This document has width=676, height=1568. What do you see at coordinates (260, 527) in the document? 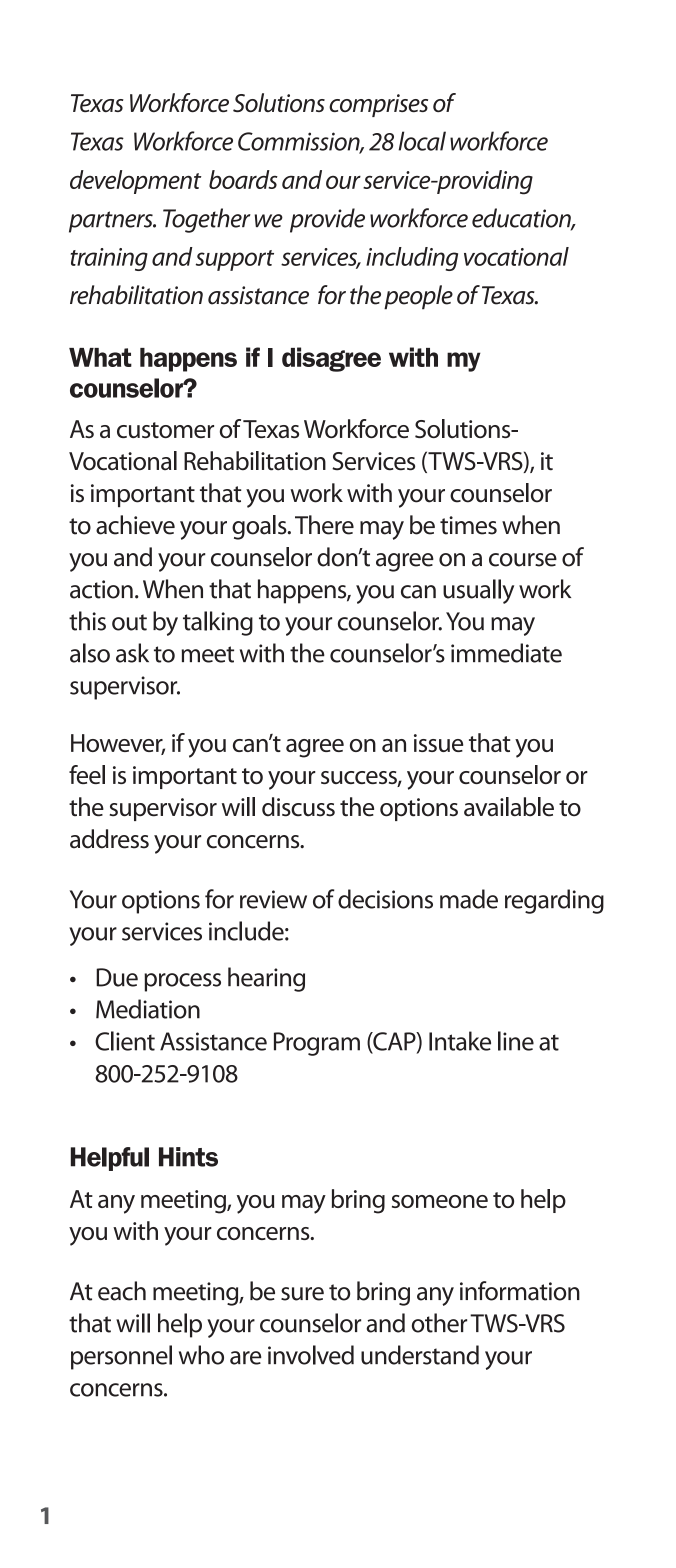
I see `goals` at bounding box center [260, 527].
